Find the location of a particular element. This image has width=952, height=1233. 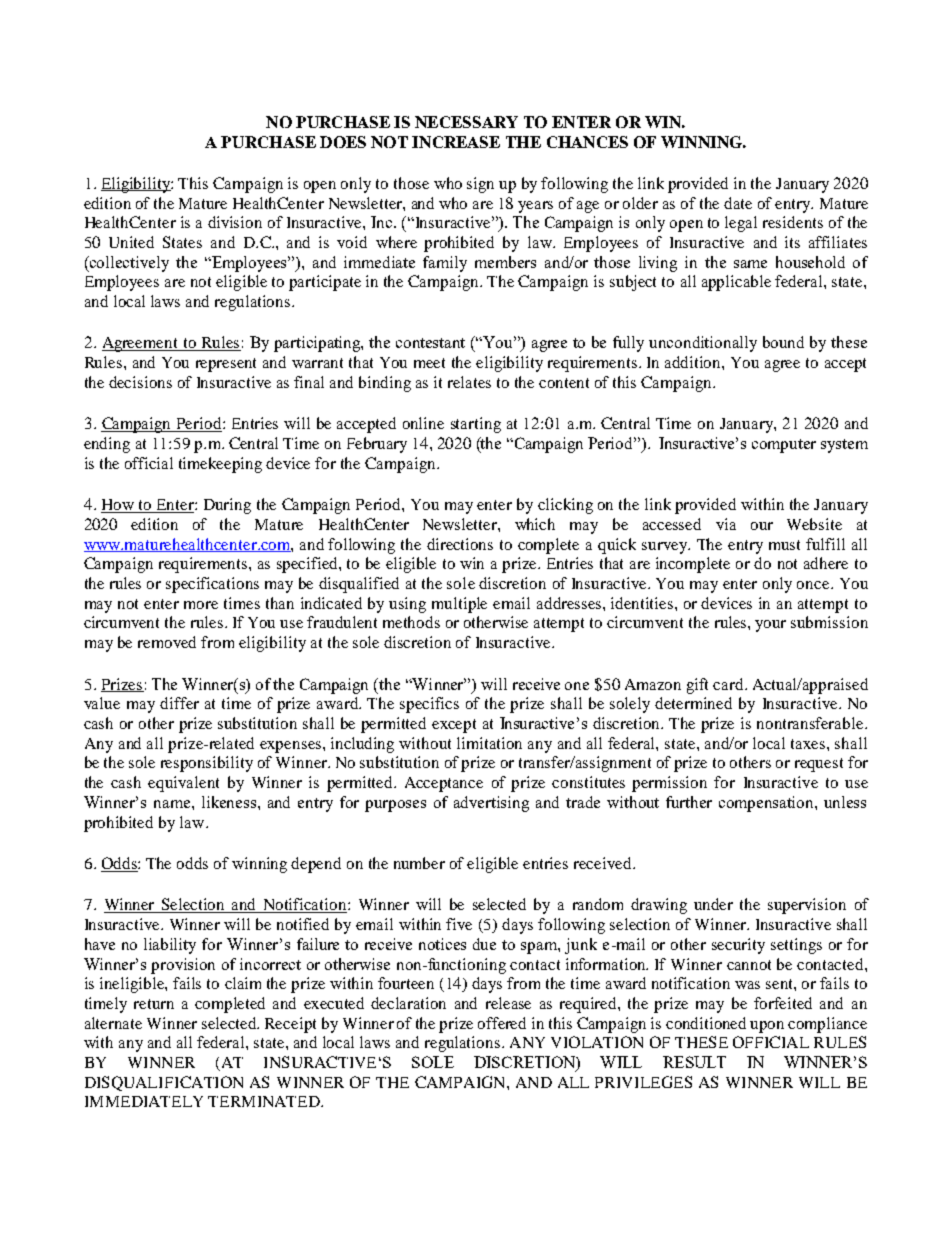

offered is located at coordinates (502, 1023).
